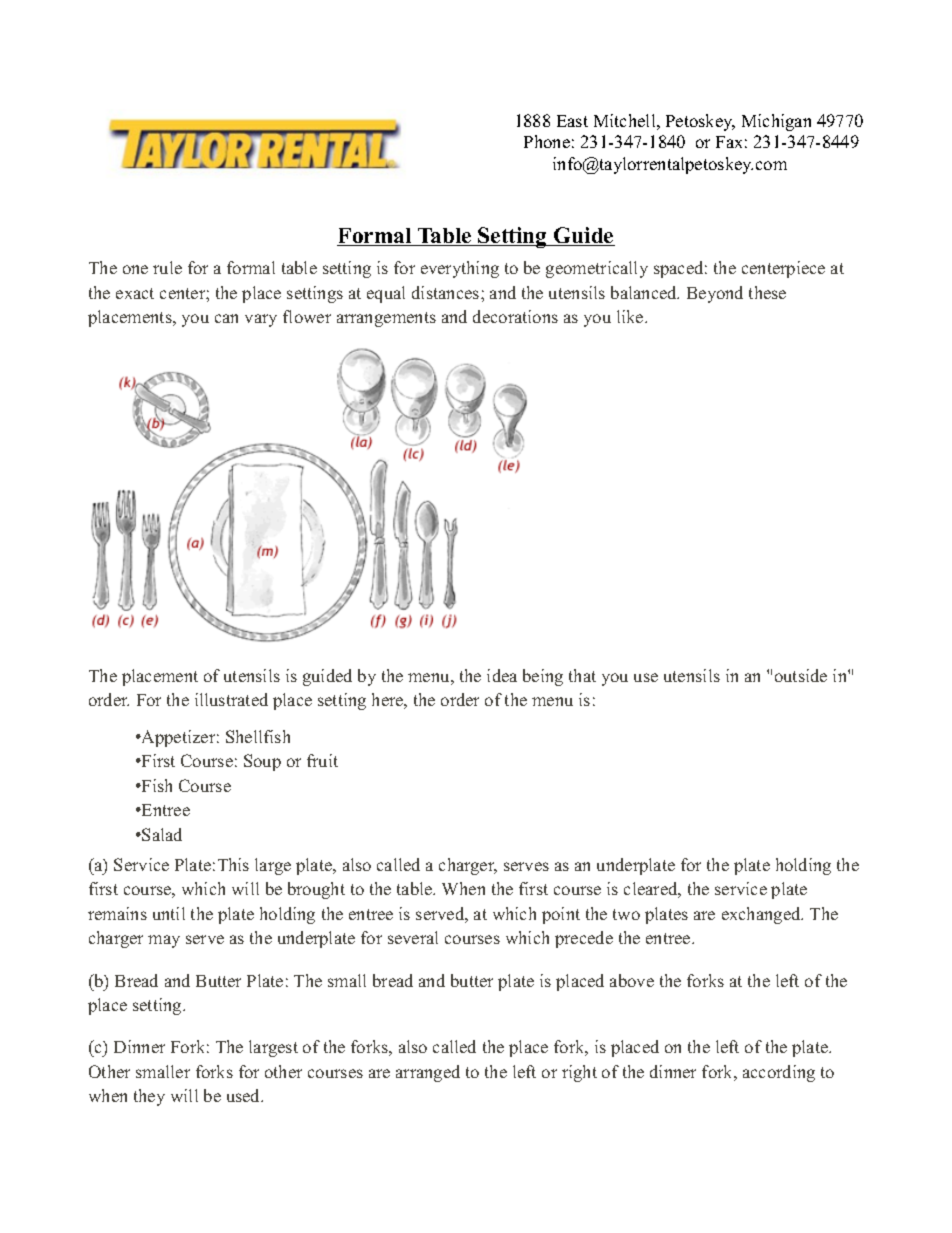 The width and height of the screenshot is (952, 1233). Describe the element at coordinates (231, 699) in the screenshot. I see `illustrated` at that location.
